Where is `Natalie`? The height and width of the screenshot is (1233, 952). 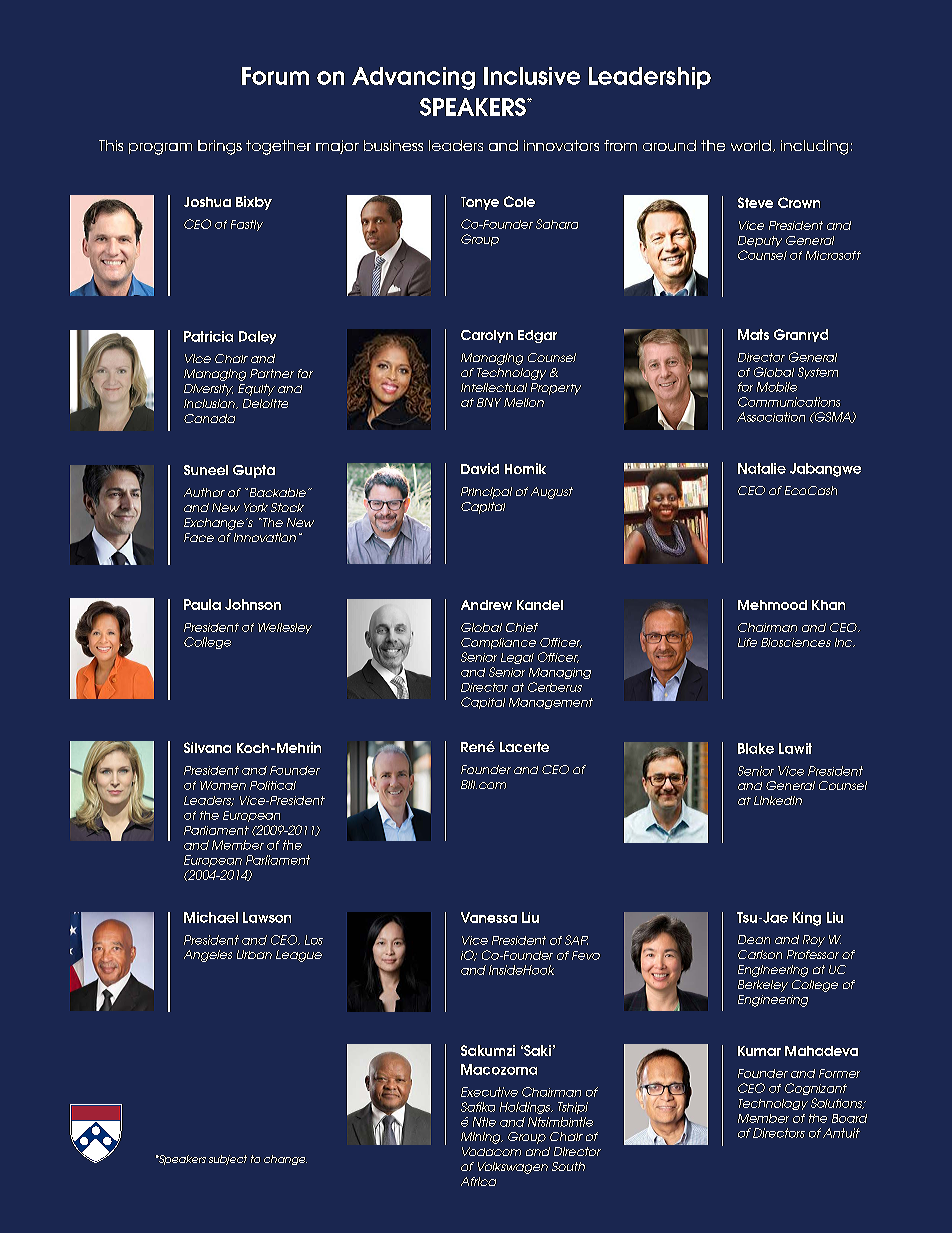
Natalie is located at coordinates (762, 468).
